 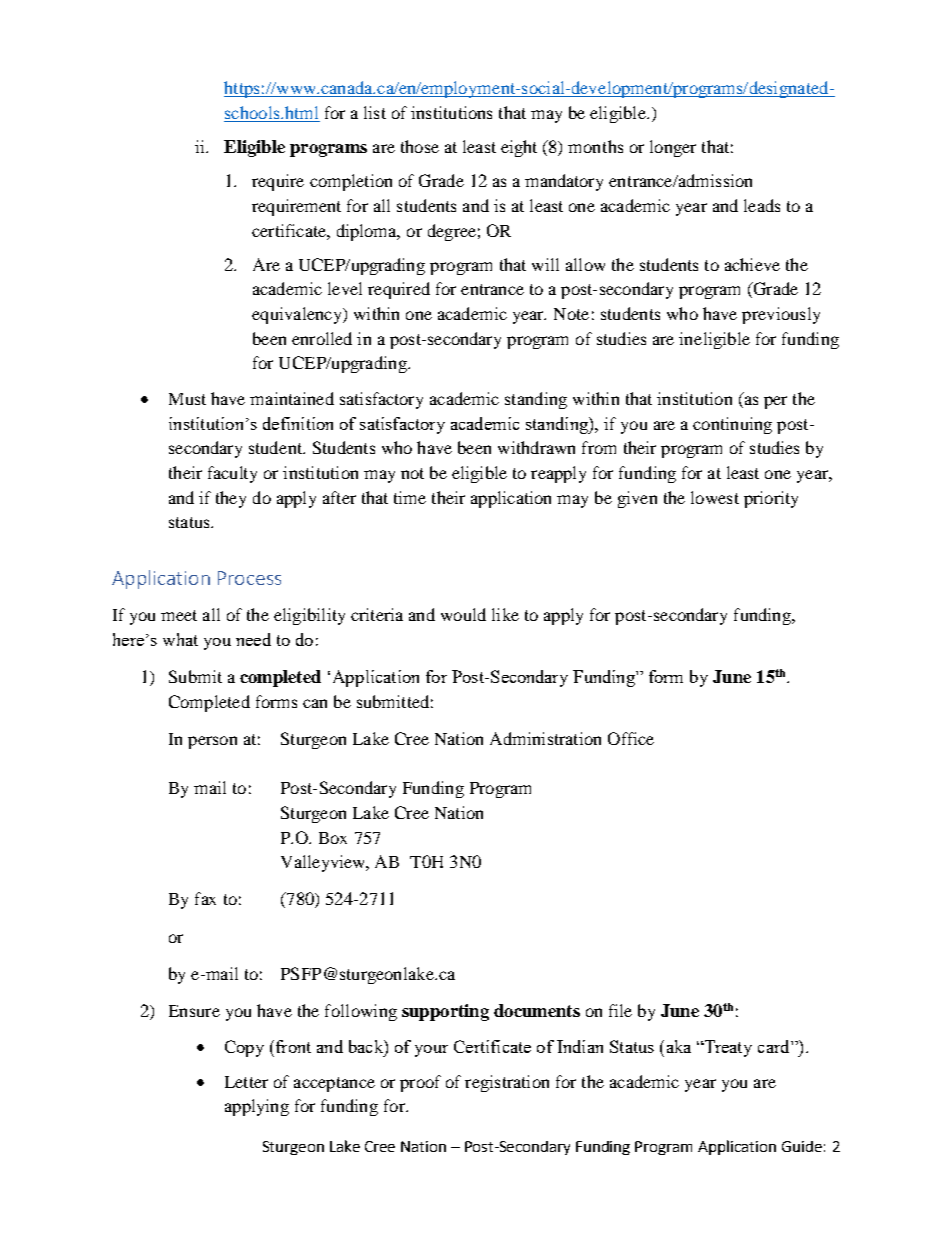 What do you see at coordinates (727, 1048) in the page?
I see `Treaty` at bounding box center [727, 1048].
